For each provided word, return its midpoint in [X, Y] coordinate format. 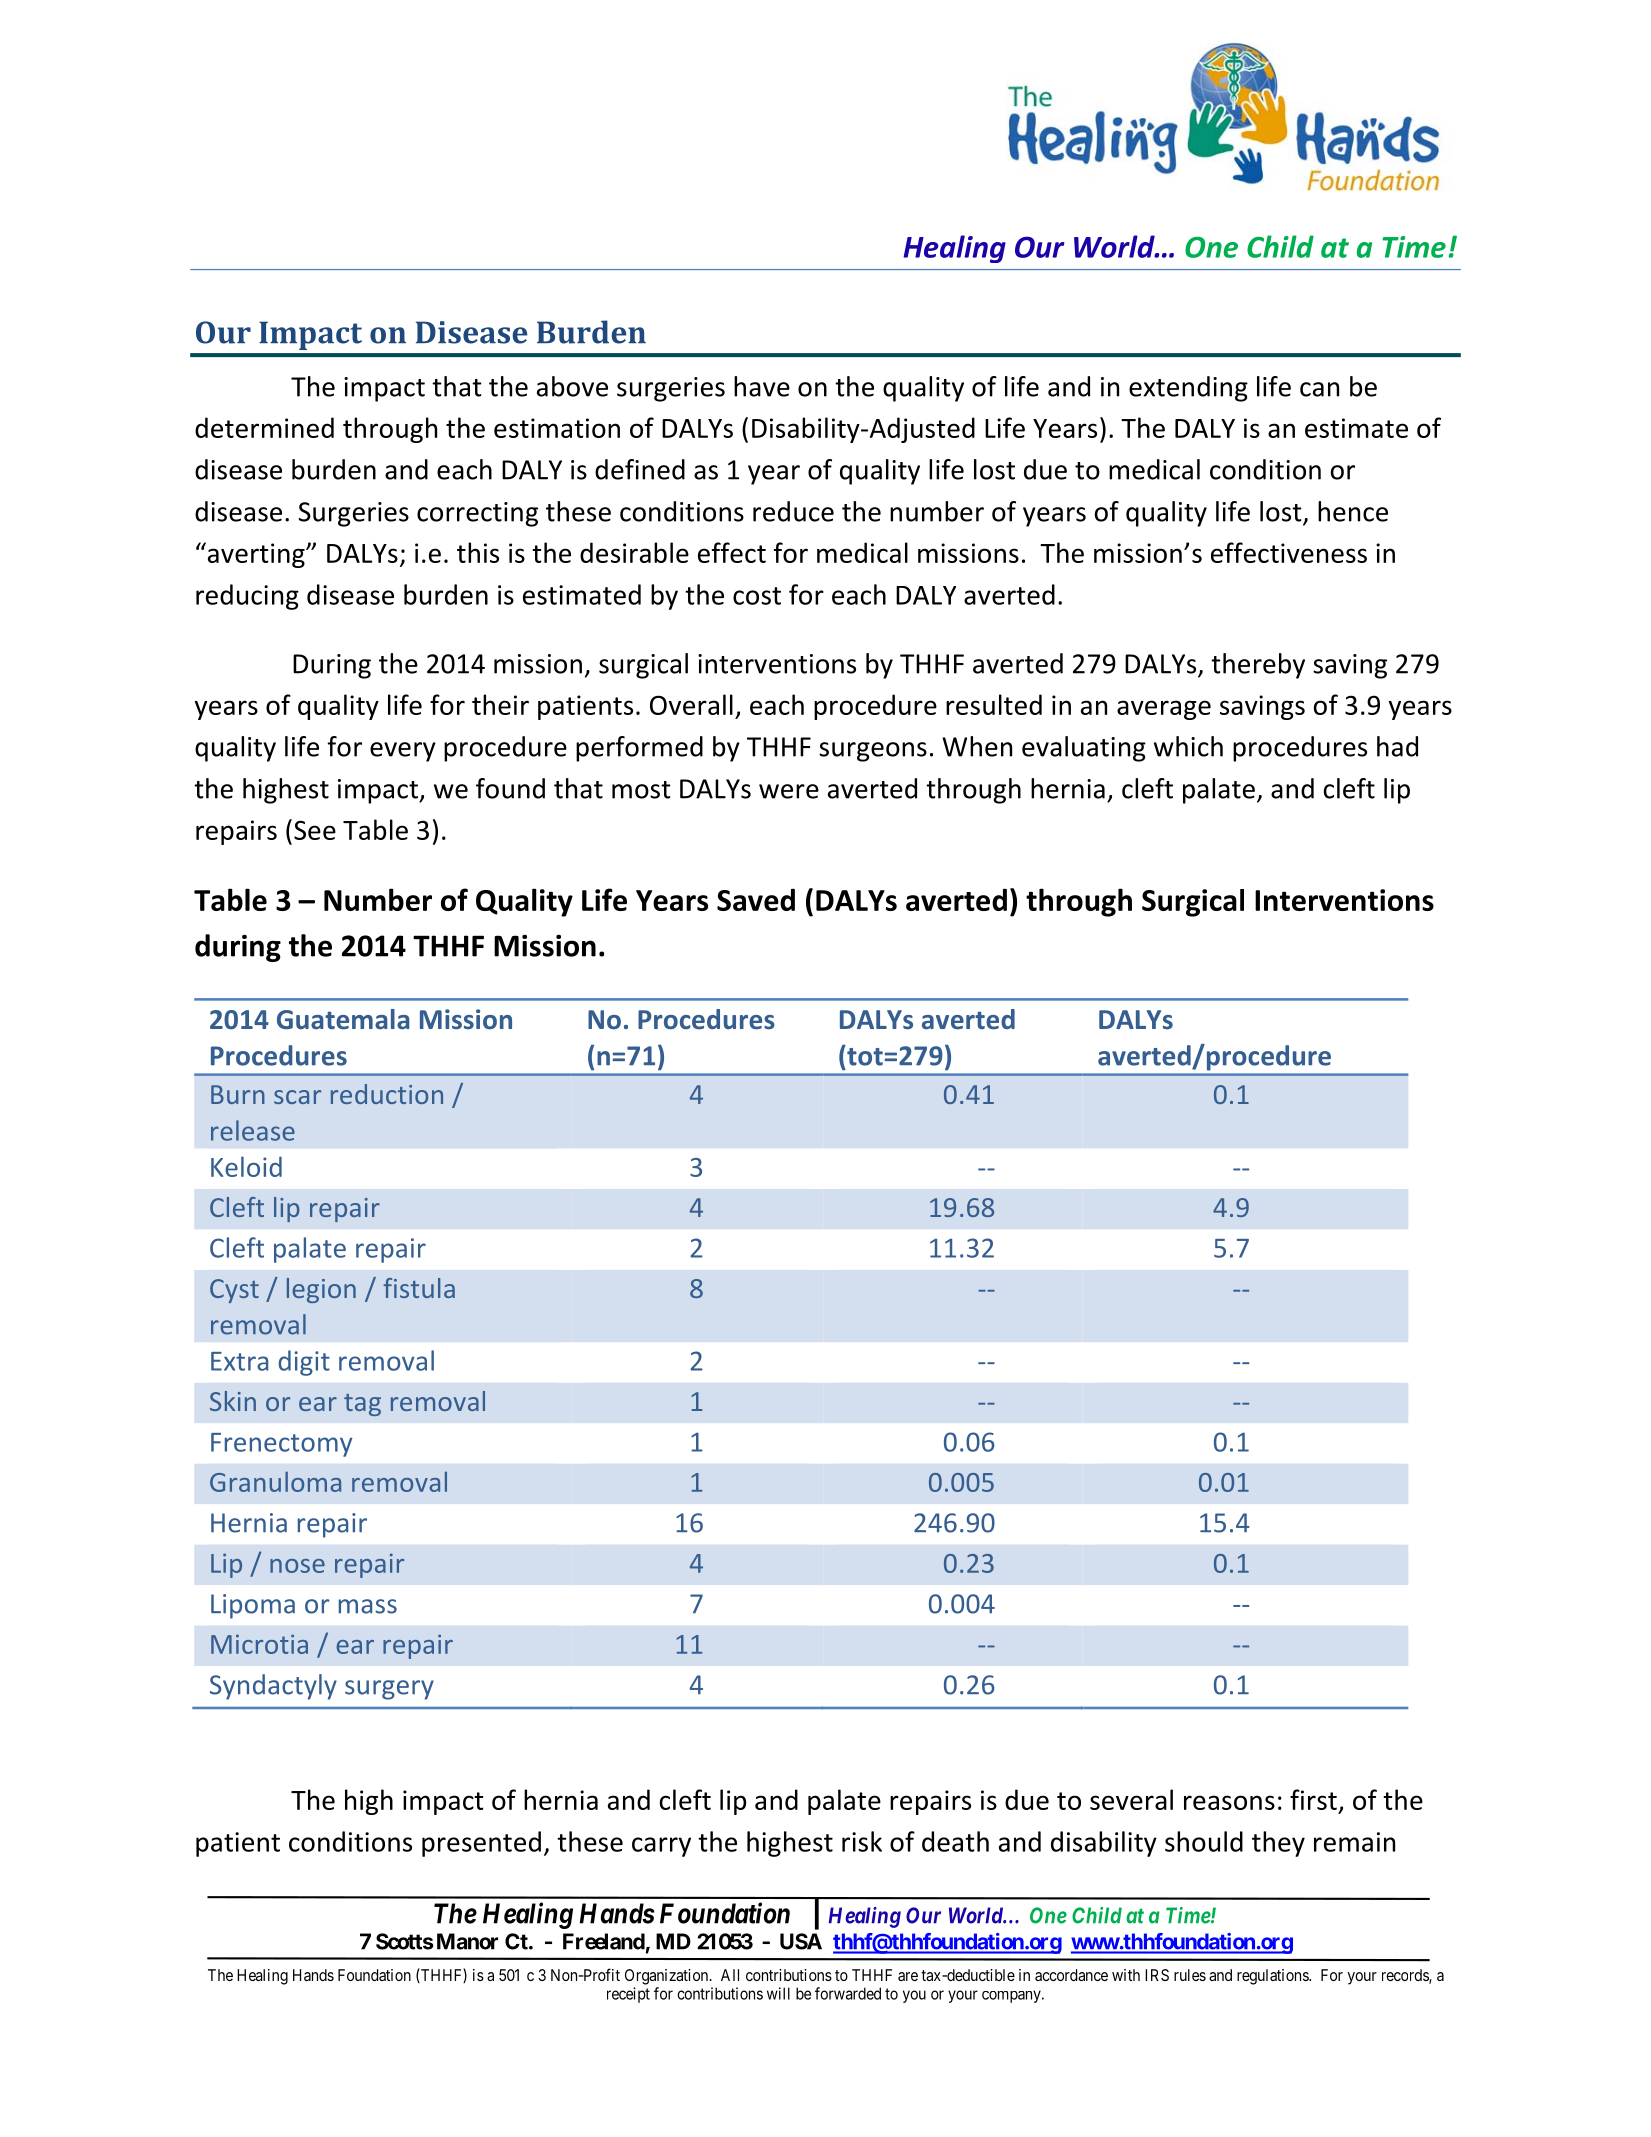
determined [264, 427]
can [1319, 389]
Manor [467, 1941]
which [1188, 746]
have [762, 386]
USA [801, 1941]
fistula [419, 1288]
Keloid [246, 1166]
